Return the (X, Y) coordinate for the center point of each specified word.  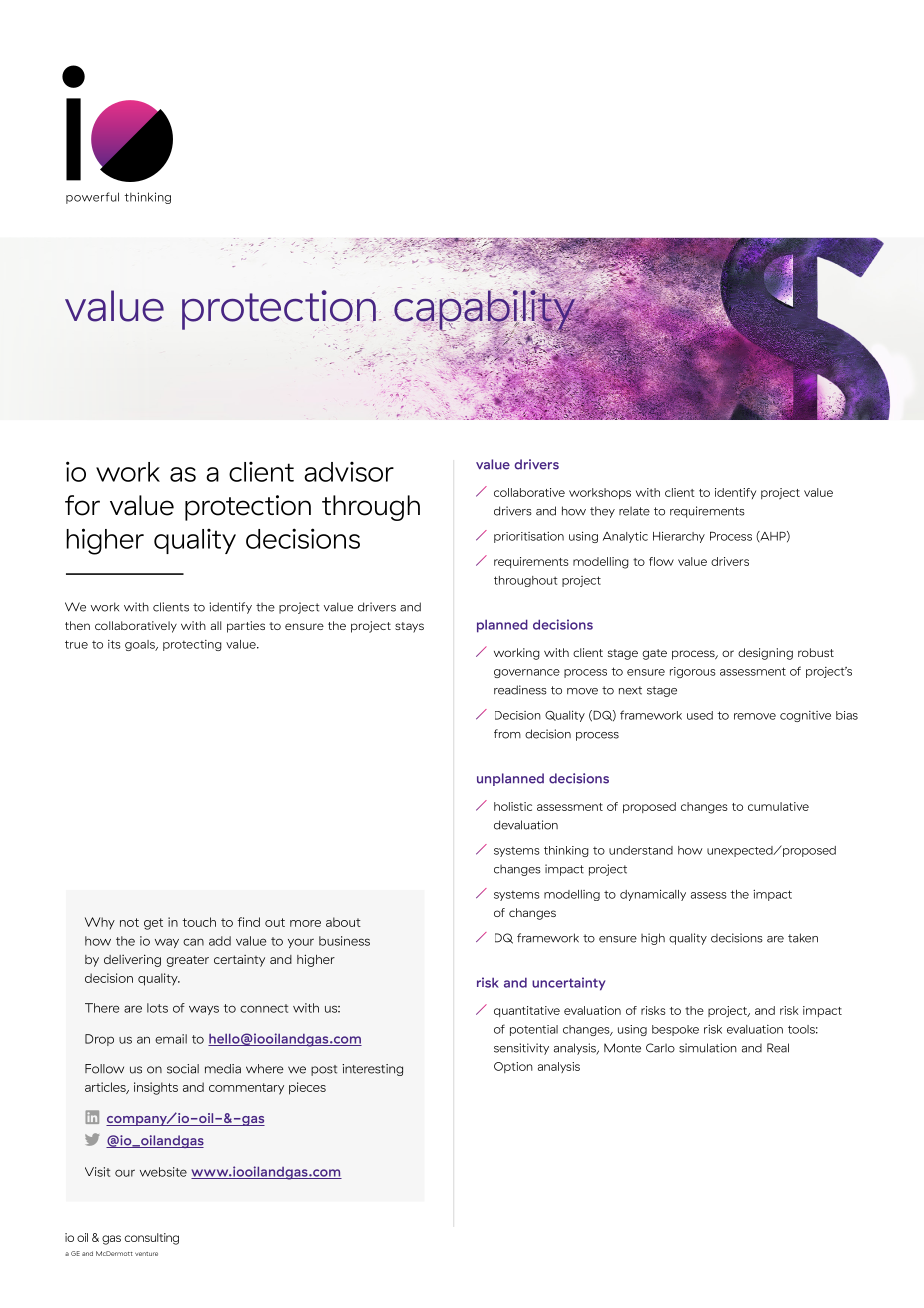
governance (527, 673)
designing (765, 654)
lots (157, 1008)
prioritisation (529, 537)
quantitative (527, 1011)
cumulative (778, 806)
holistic (513, 806)
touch (199, 922)
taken (803, 938)
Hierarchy (679, 537)
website (163, 1172)
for (82, 505)
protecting (192, 645)
